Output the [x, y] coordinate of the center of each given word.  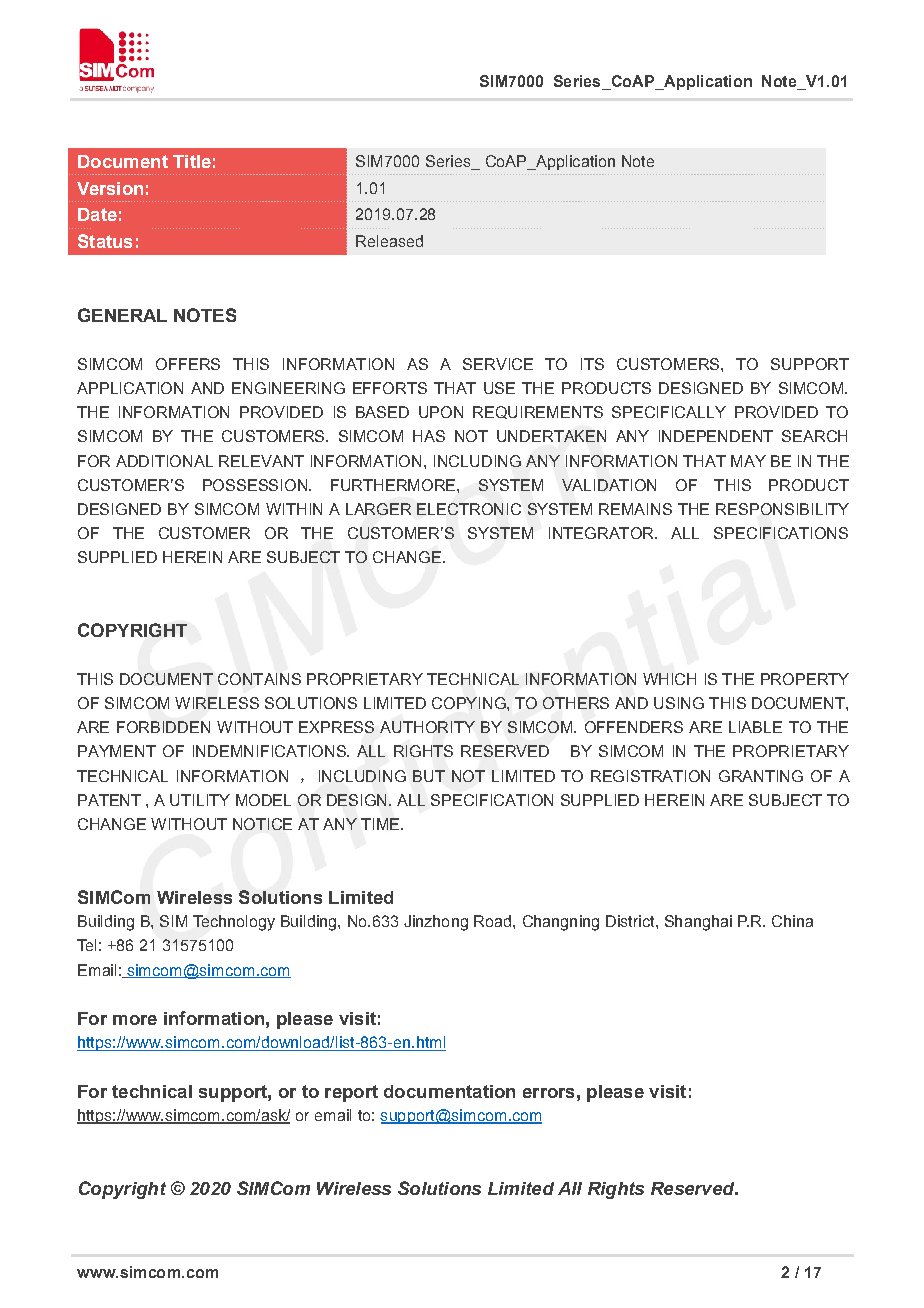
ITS [592, 364]
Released [389, 241]
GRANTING [761, 776]
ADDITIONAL [164, 461]
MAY [748, 461]
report [351, 1093]
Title [192, 161]
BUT [429, 776]
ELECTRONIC [469, 509]
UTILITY [200, 800]
